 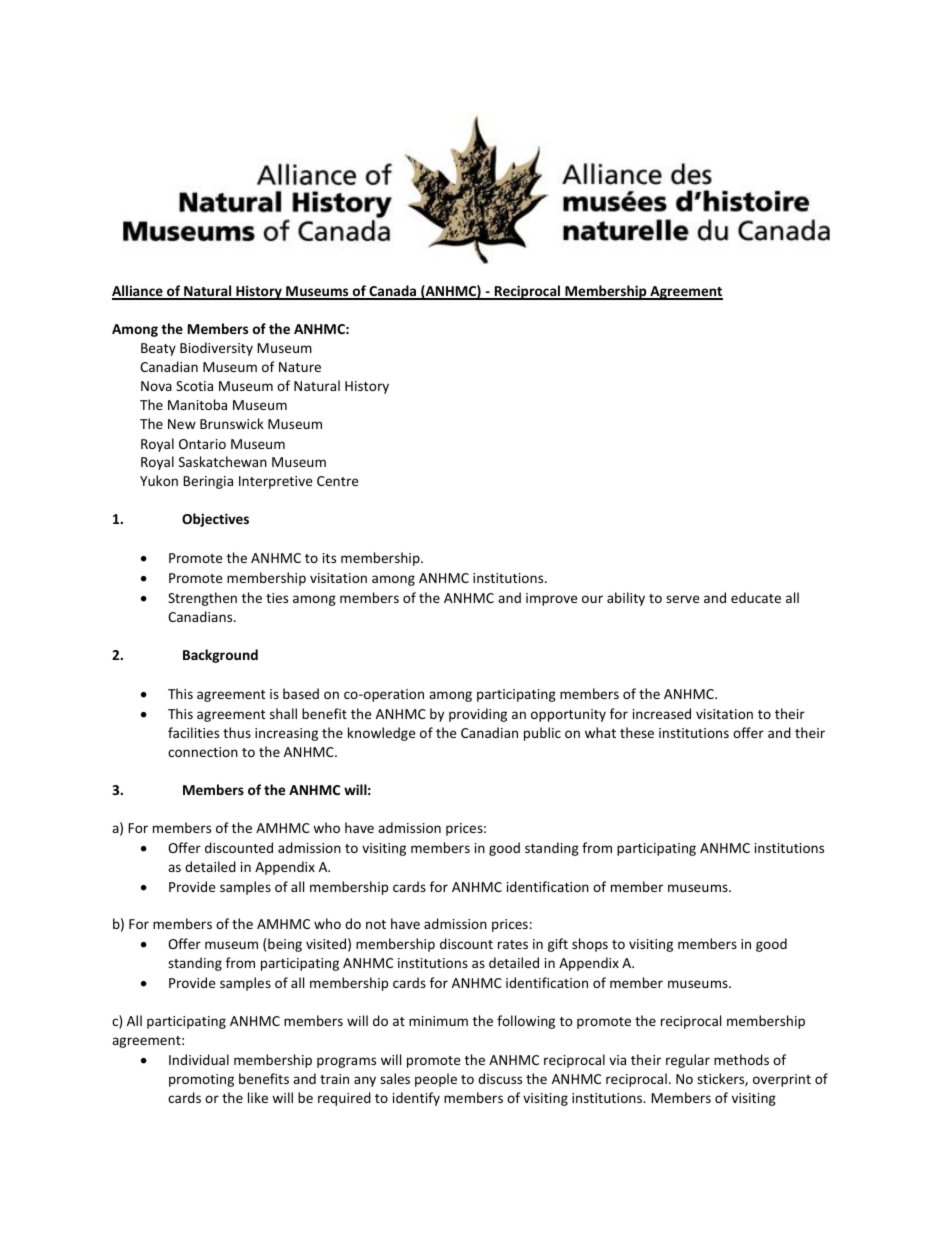 What do you see at coordinates (216, 349) in the screenshot?
I see `Biodiversity` at bounding box center [216, 349].
